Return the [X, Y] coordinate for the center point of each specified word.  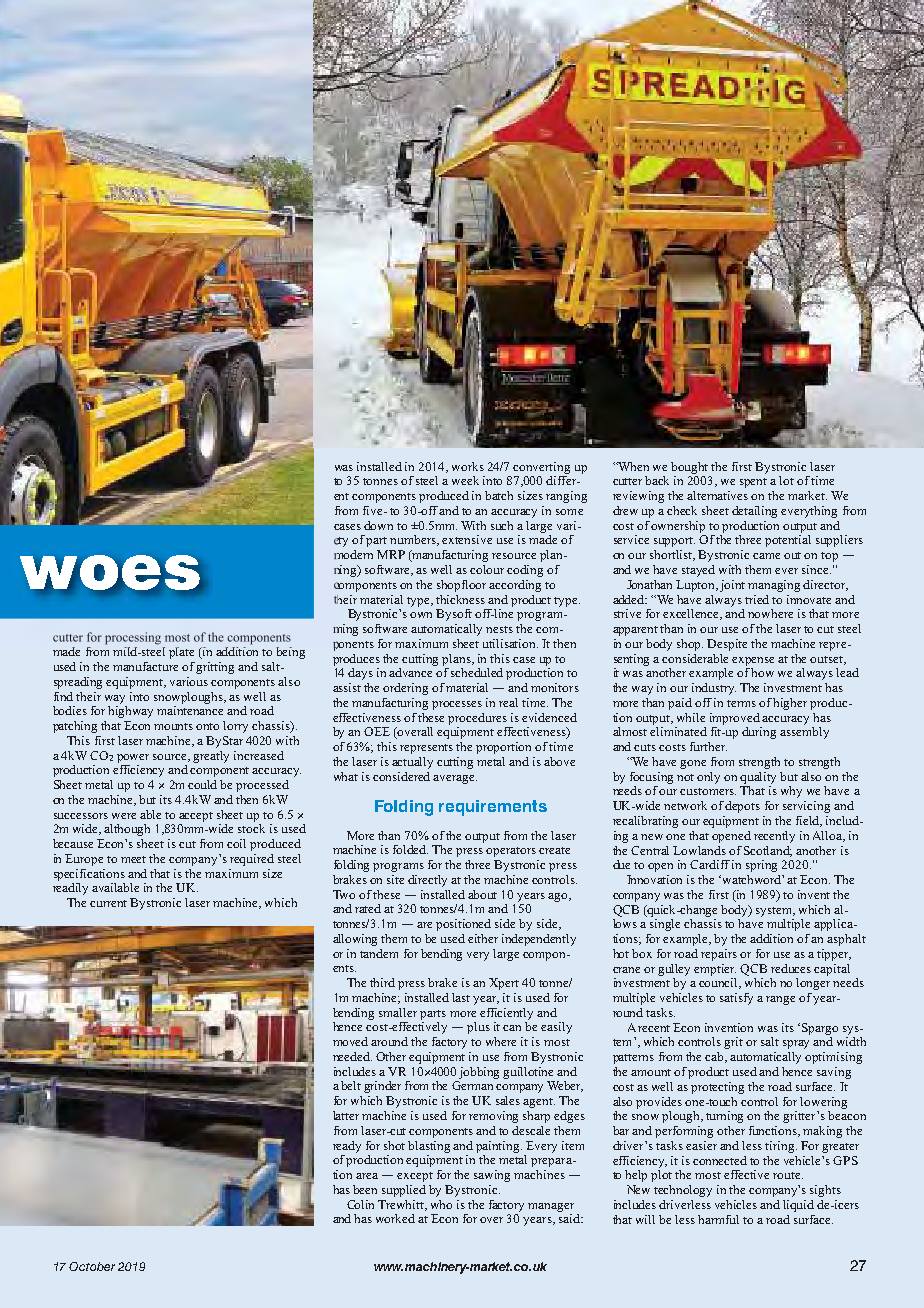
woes [110, 573]
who [441, 1204]
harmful [718, 1219]
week [465, 480]
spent [753, 483]
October [92, 1266]
